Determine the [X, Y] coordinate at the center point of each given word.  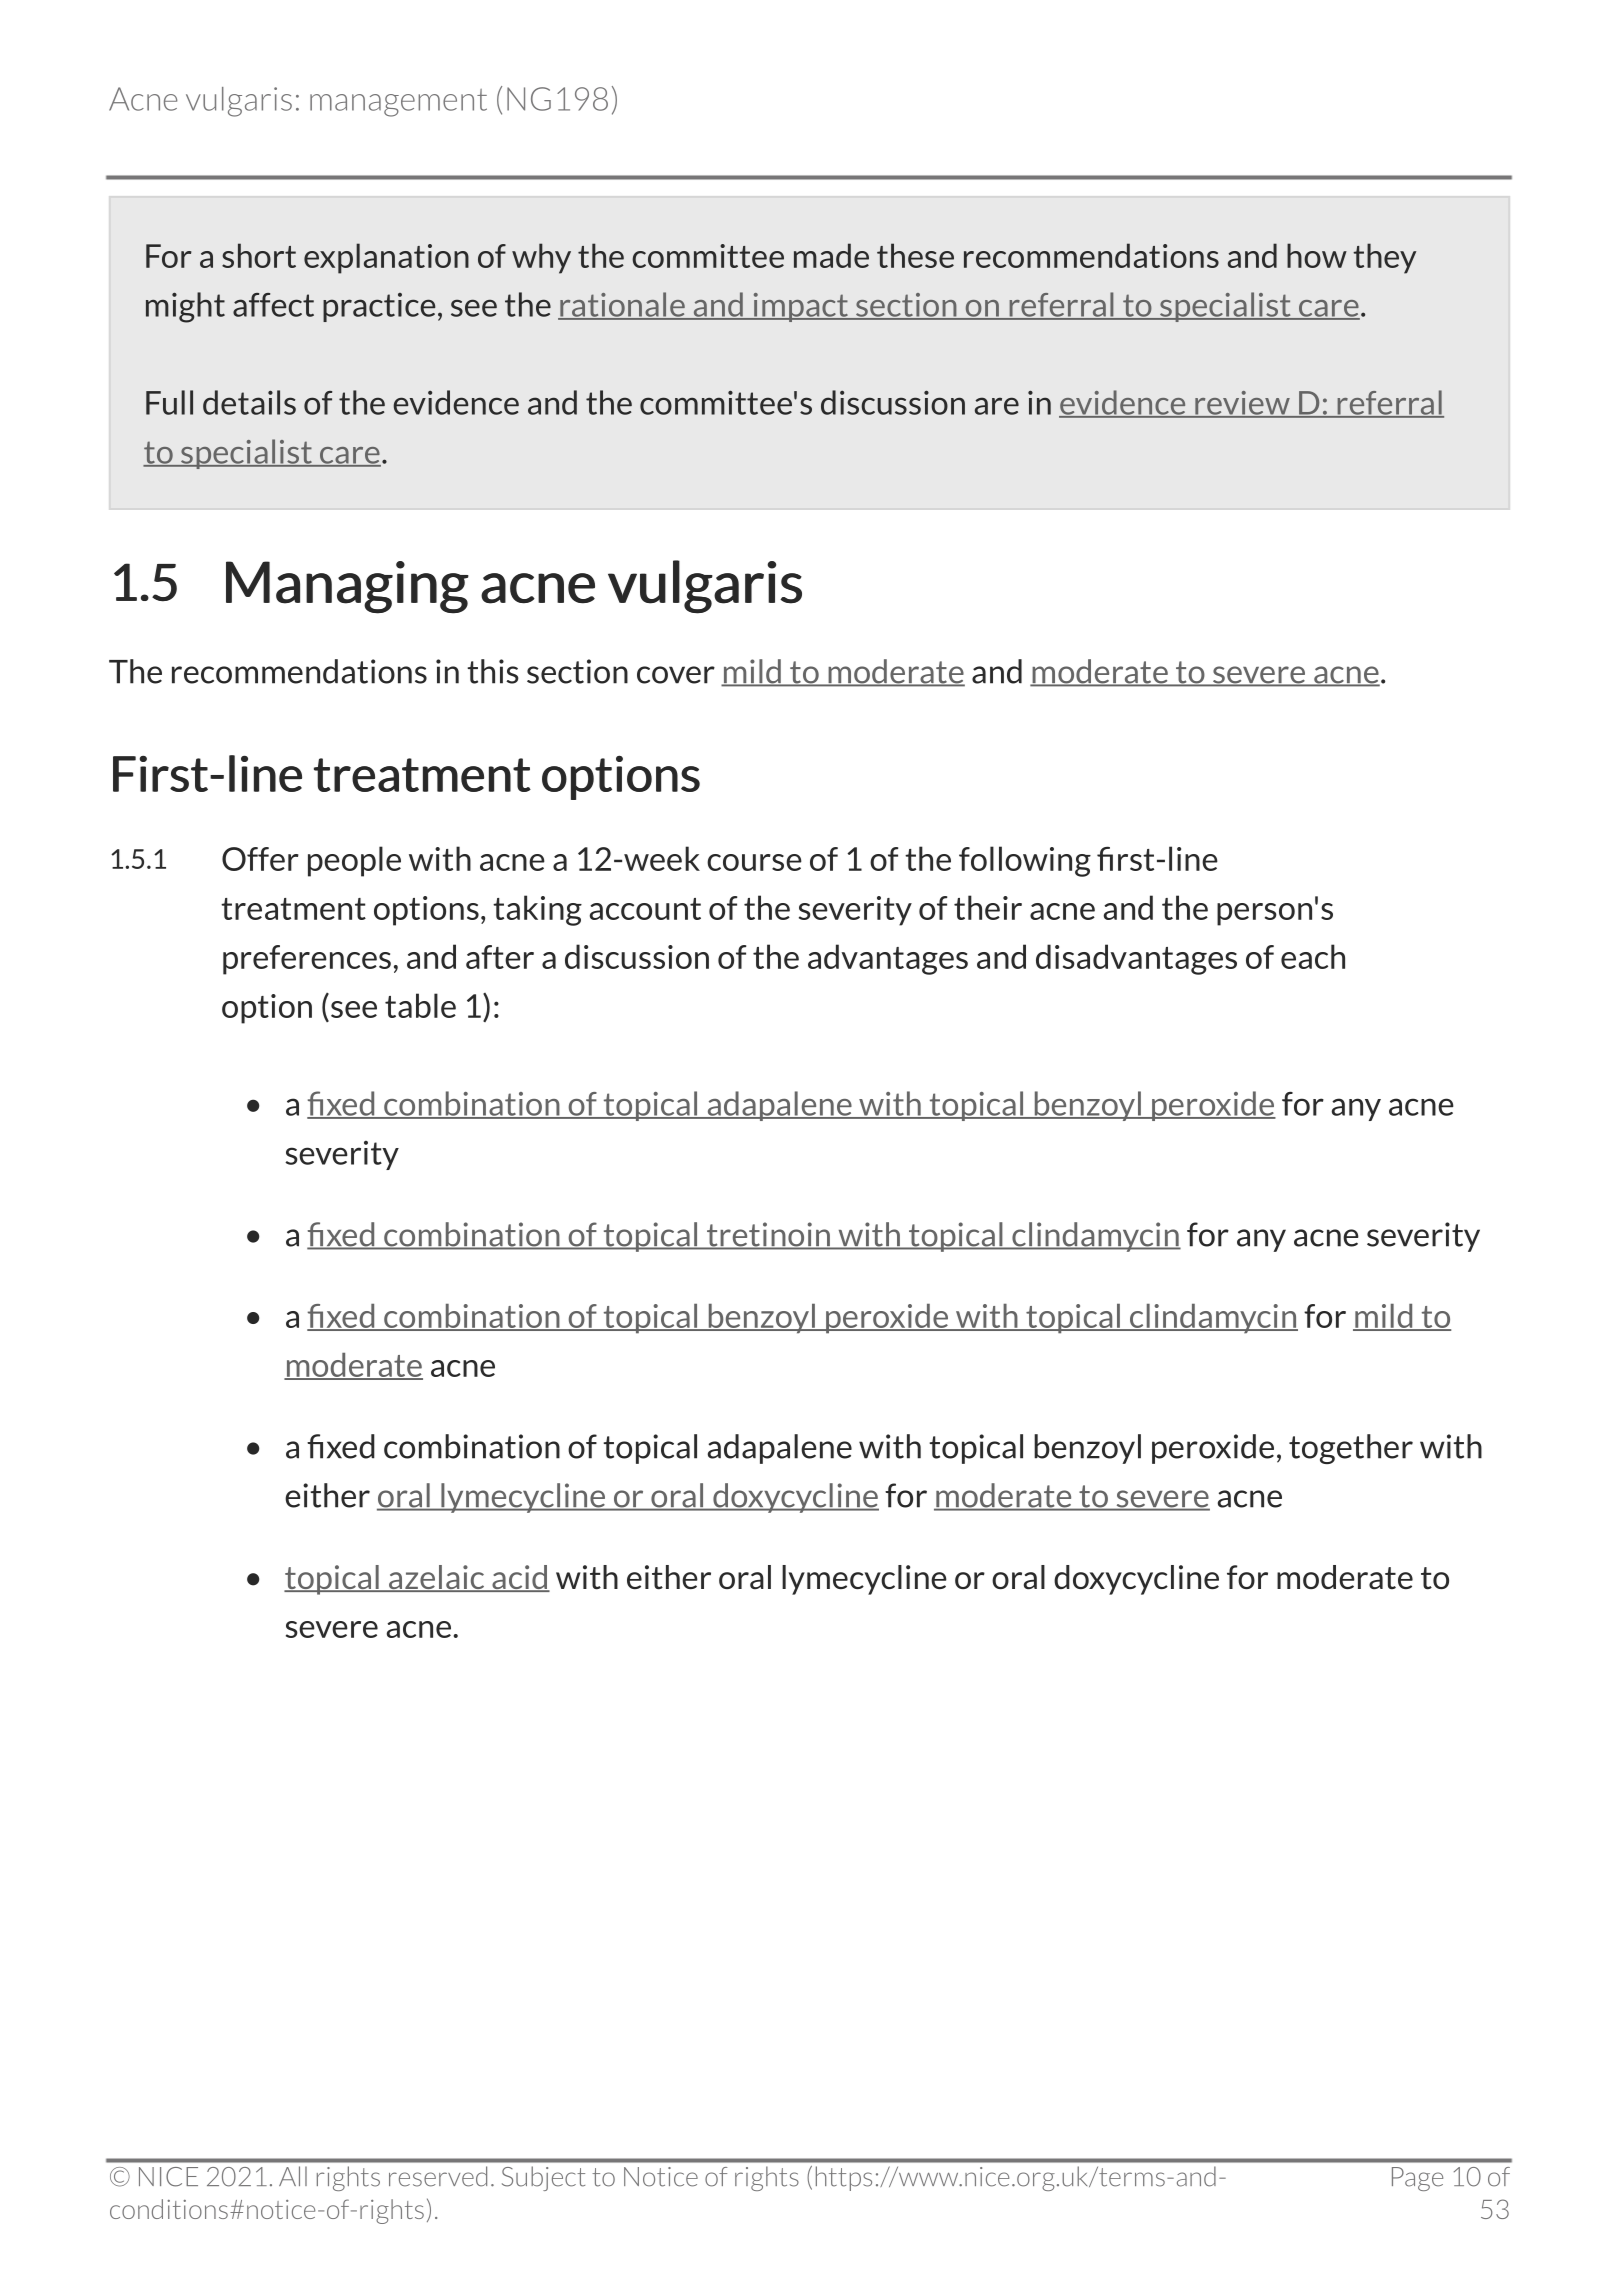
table [420, 1005]
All [293, 2176]
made [831, 255]
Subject [543, 2178]
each [1313, 956]
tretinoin [768, 1235]
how [1317, 255]
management [398, 103]
